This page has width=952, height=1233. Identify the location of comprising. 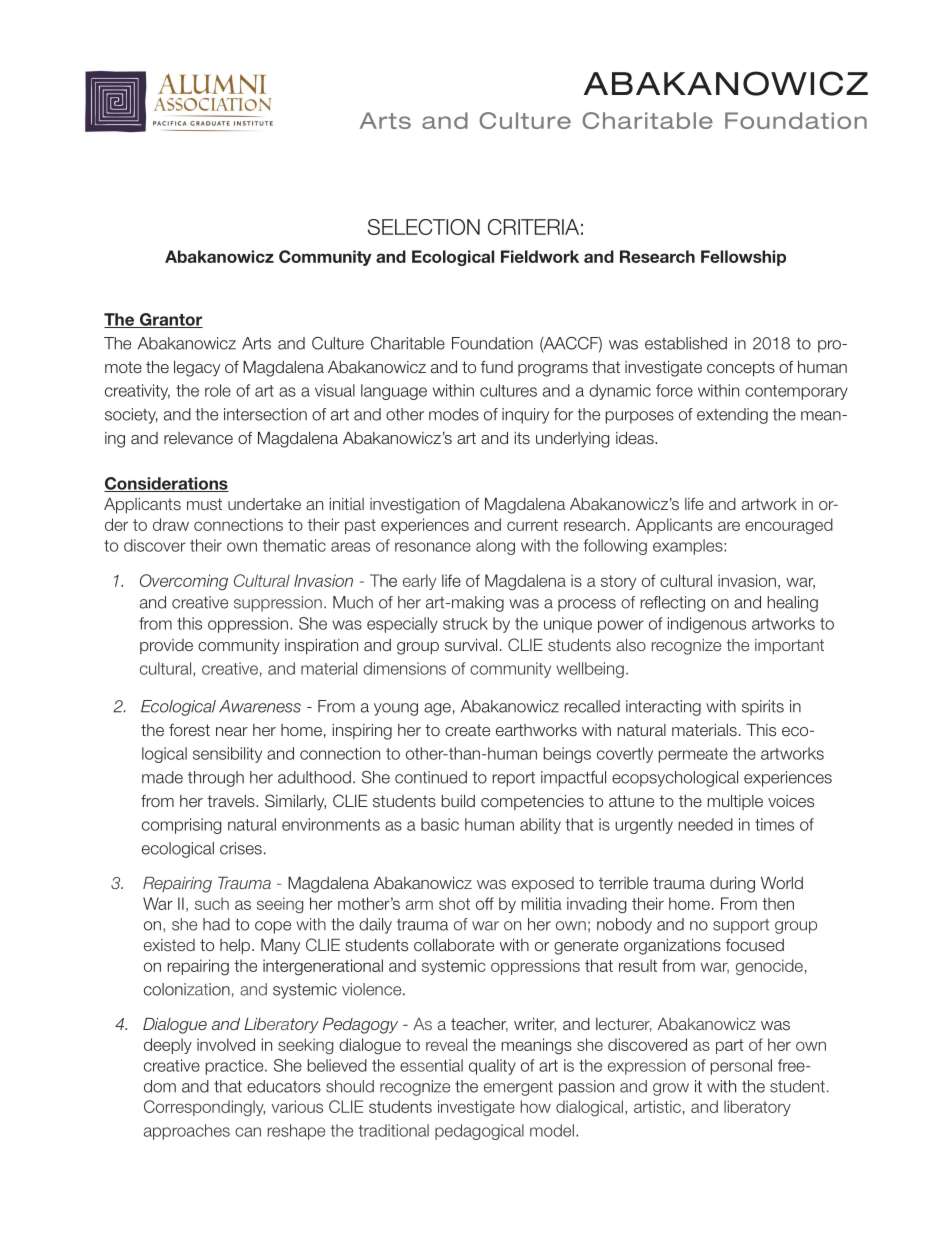
(182, 826).
